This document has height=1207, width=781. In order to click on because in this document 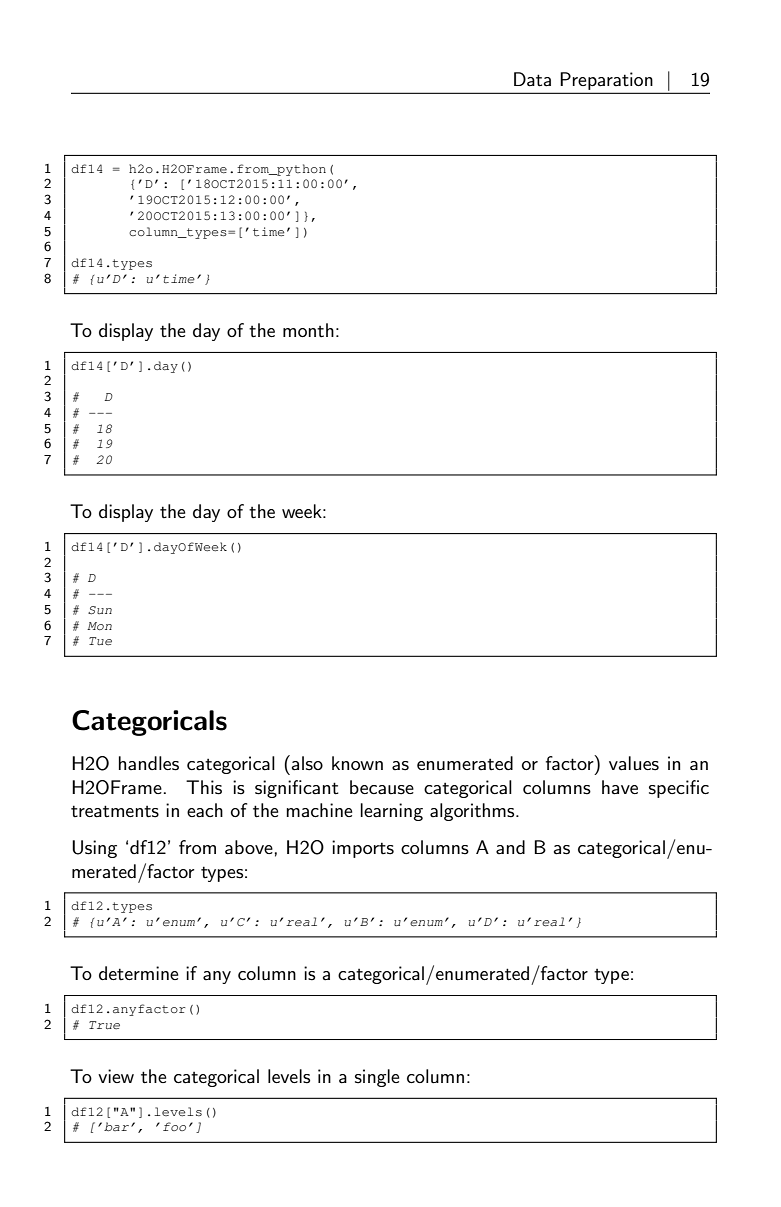, I will do `click(382, 787)`.
